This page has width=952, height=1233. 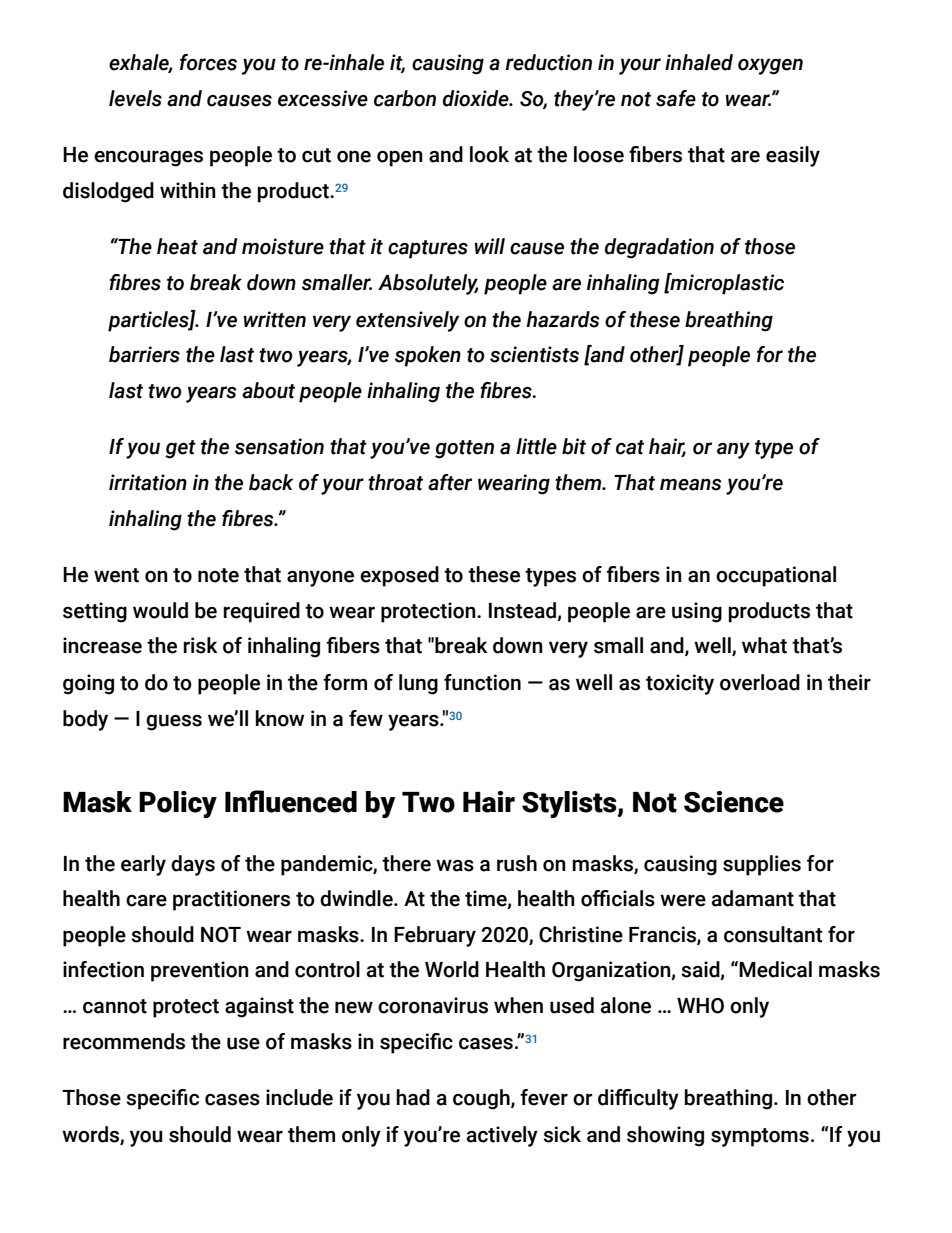 I want to click on oxygen, so click(x=770, y=66).
